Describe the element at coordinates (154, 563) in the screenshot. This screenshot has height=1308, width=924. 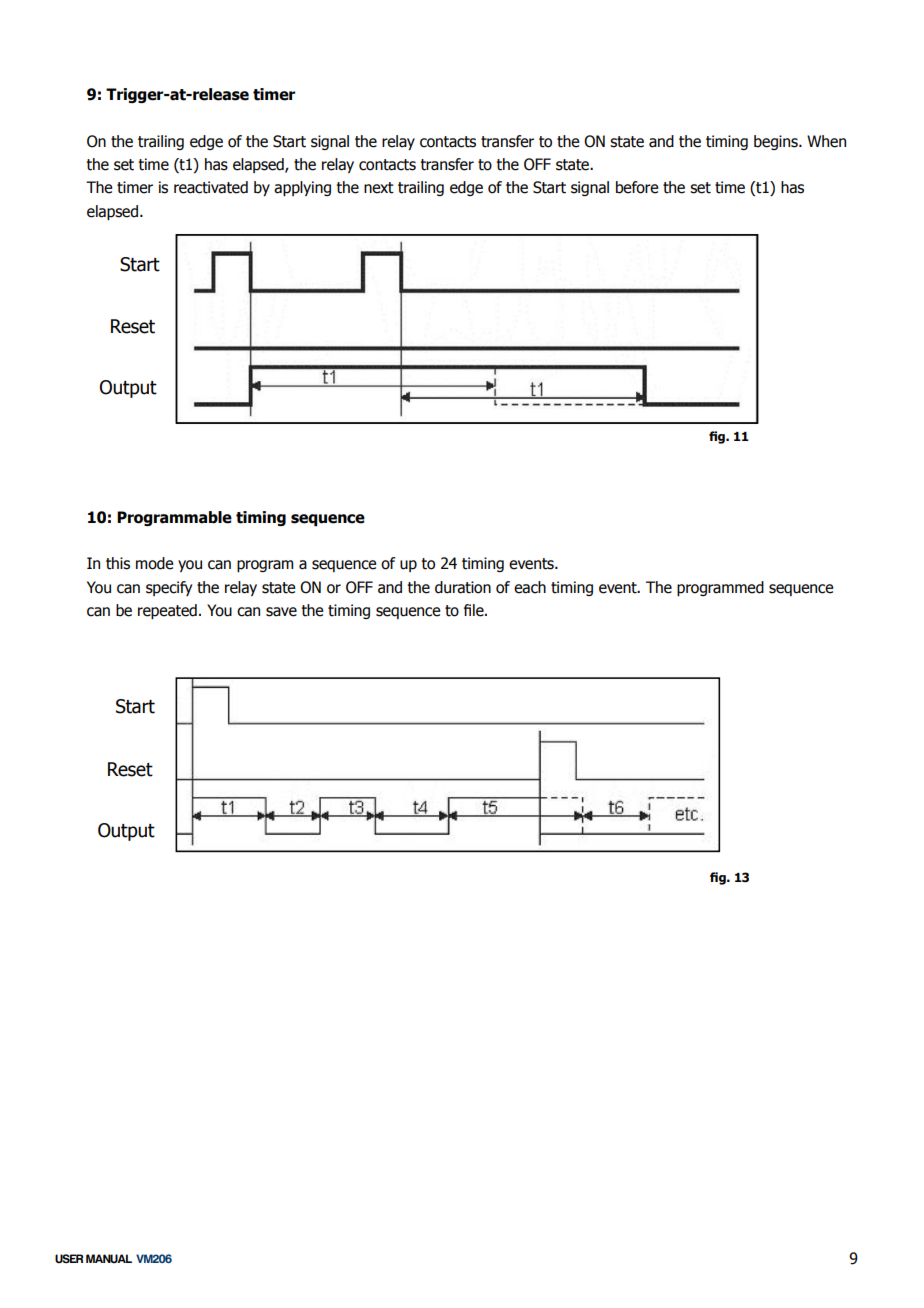
I see `mode` at that location.
